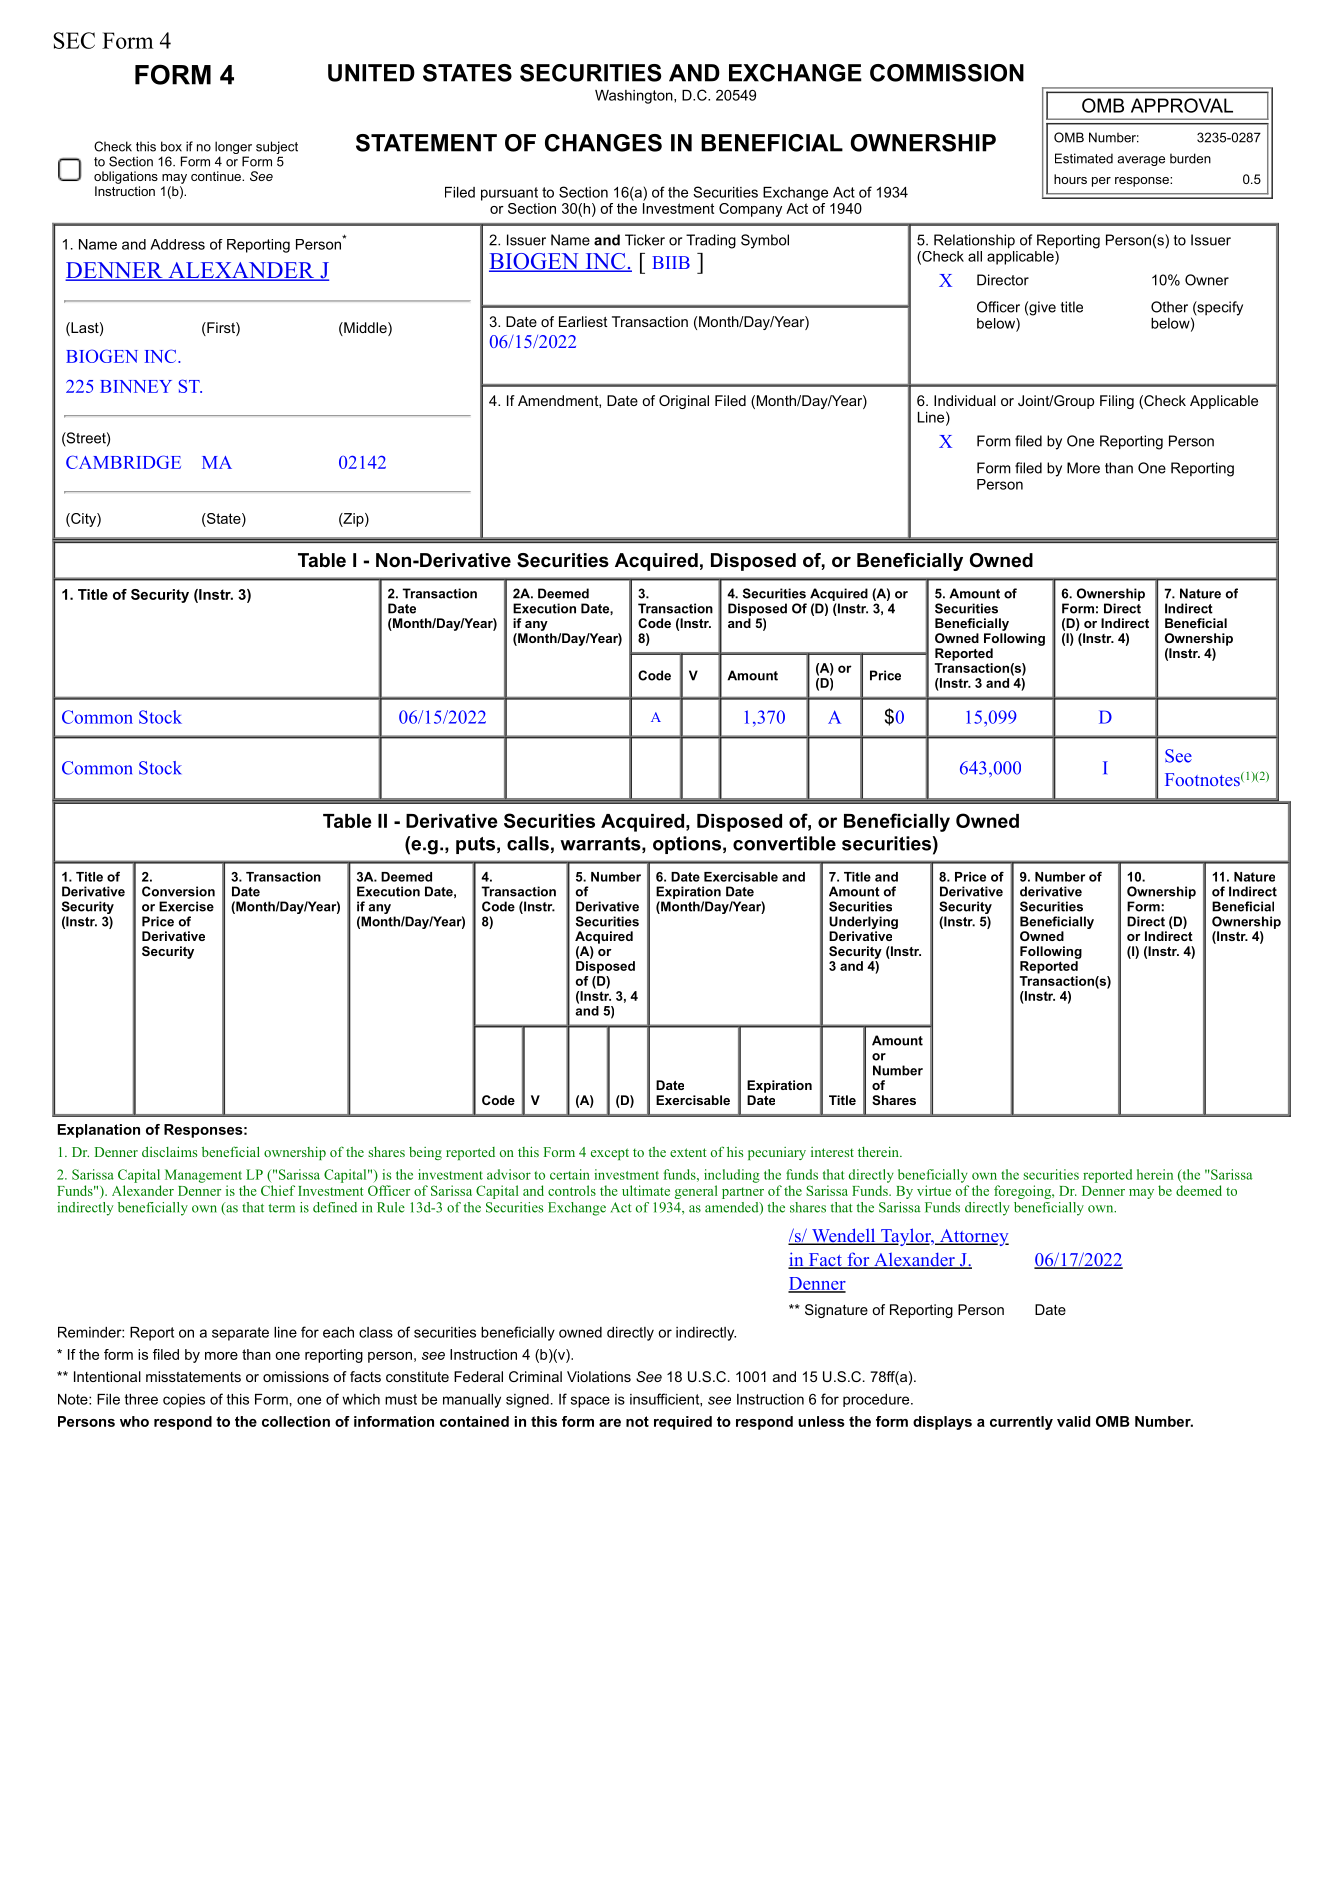 The width and height of the screenshot is (1331, 1883). What do you see at coordinates (233, 149) in the screenshot?
I see `longer` at bounding box center [233, 149].
